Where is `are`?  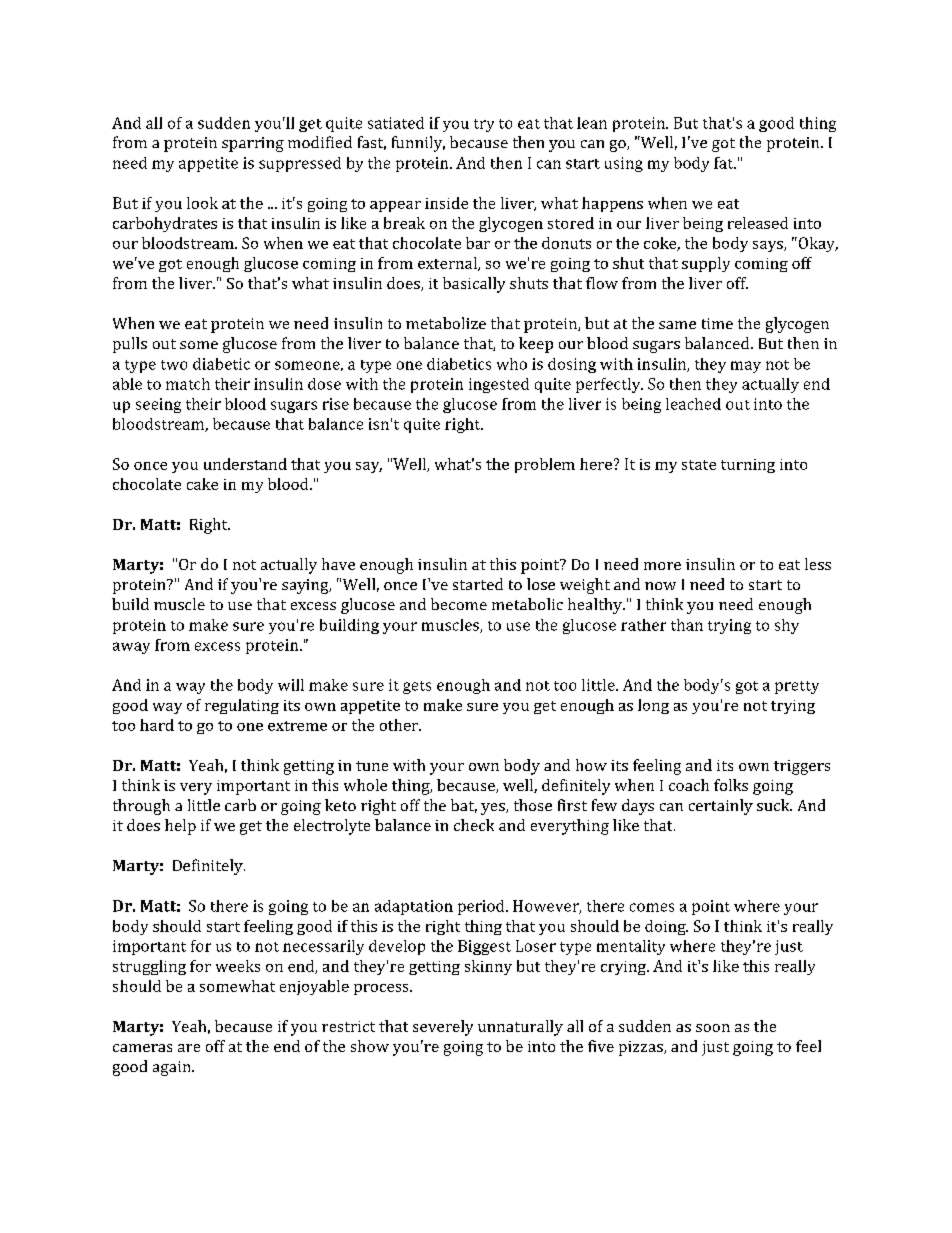 are is located at coordinates (189, 1048).
